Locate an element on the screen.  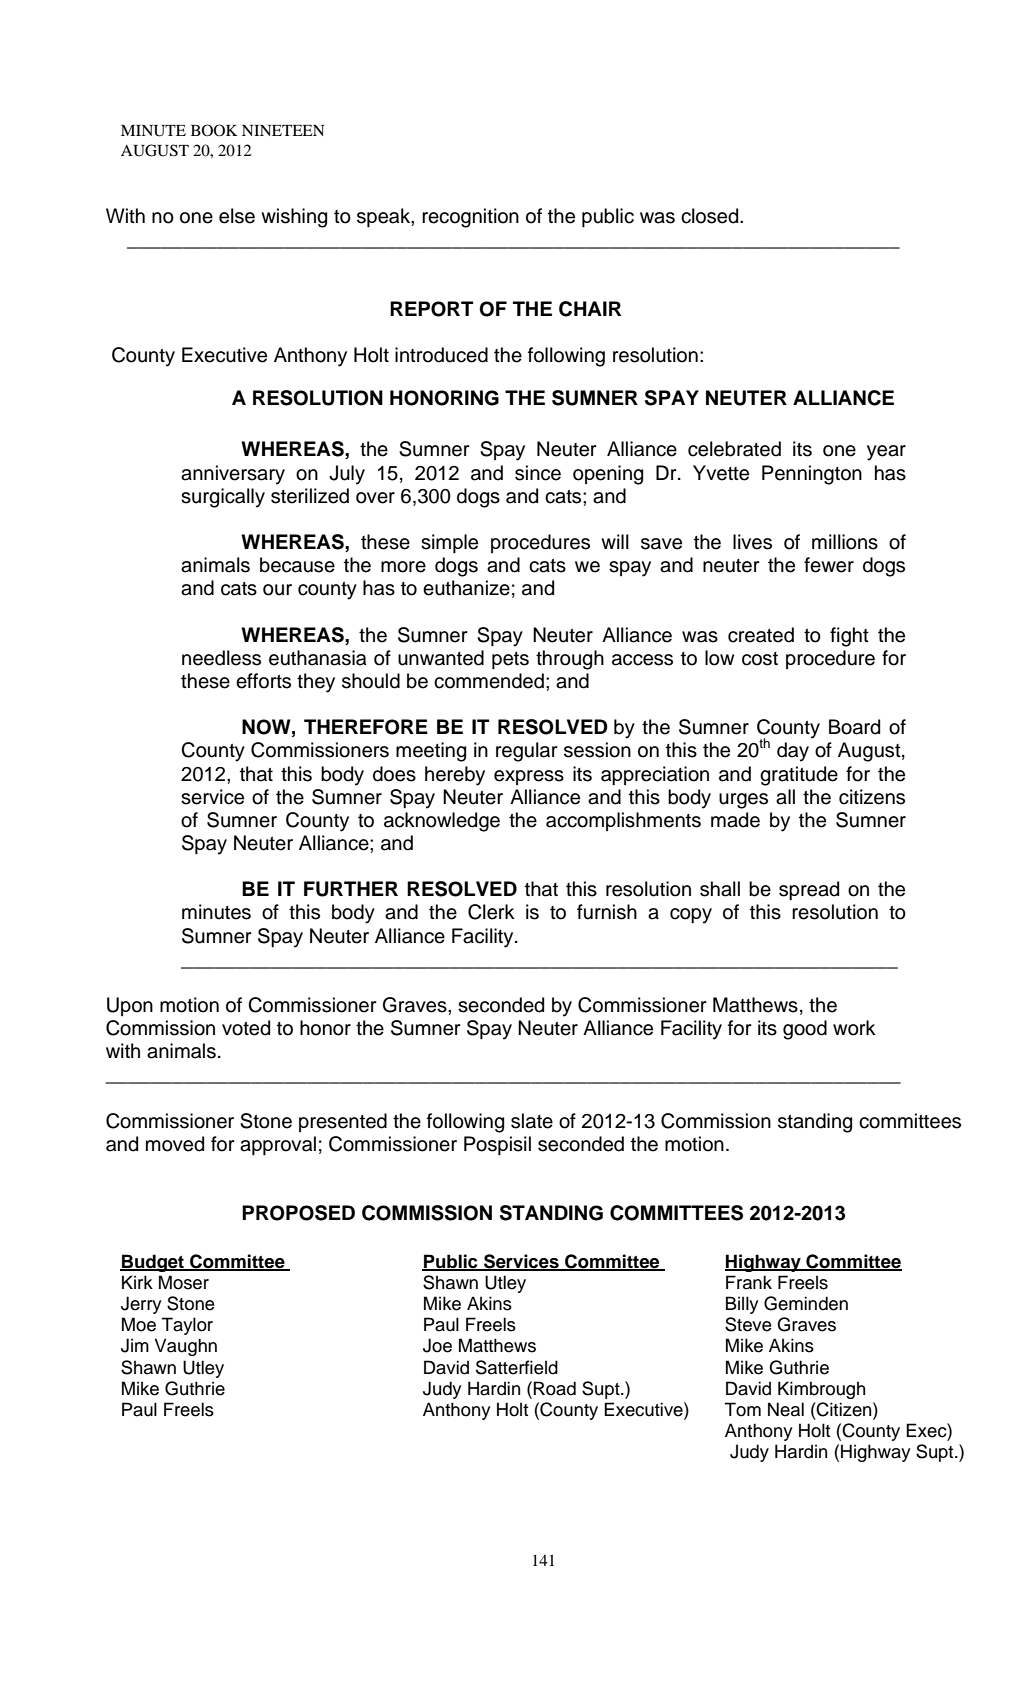
Vaughn is located at coordinates (186, 1347).
